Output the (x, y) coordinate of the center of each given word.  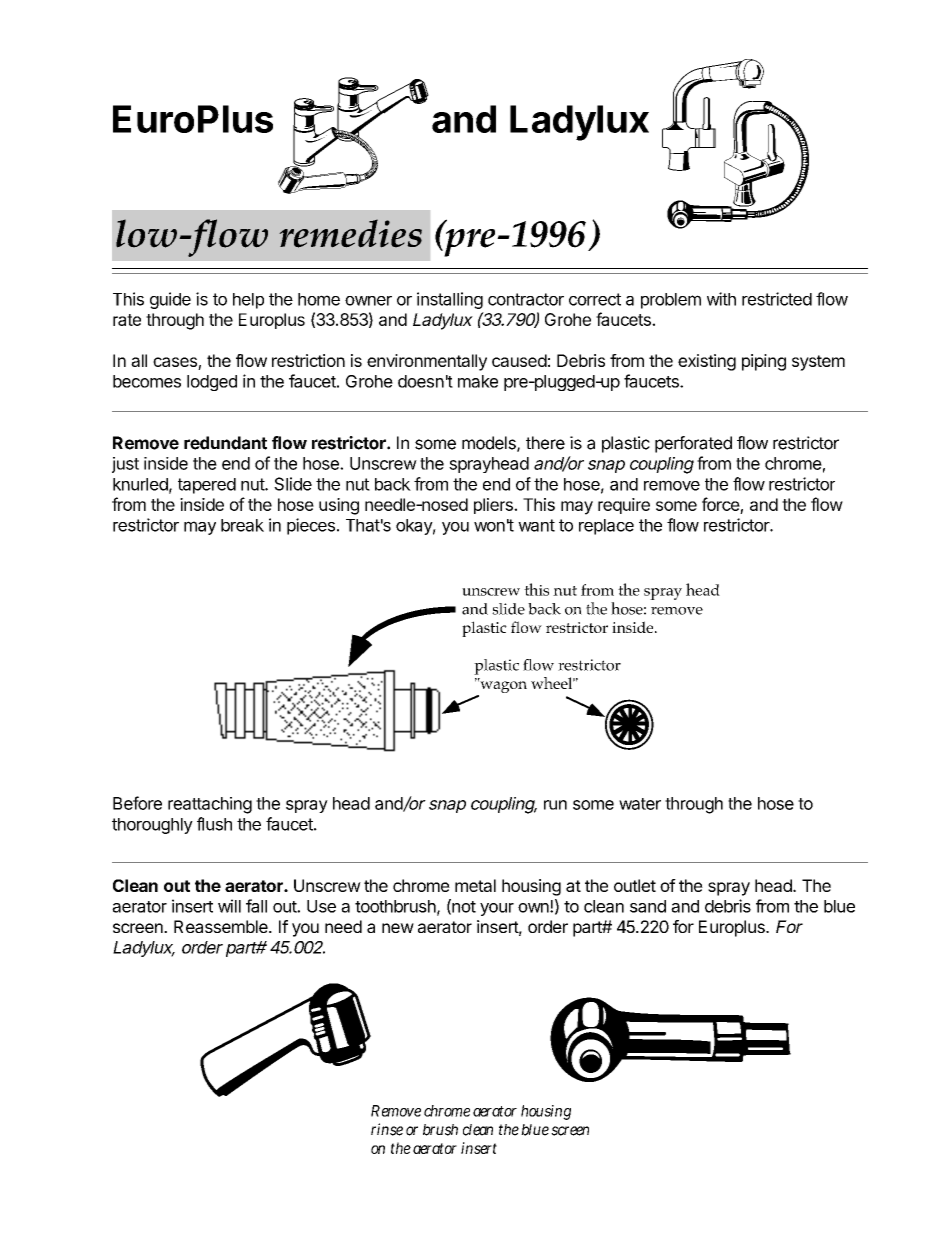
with (721, 299)
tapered (207, 486)
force (721, 504)
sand (648, 906)
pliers (494, 506)
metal (475, 885)
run (555, 805)
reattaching (210, 805)
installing (450, 300)
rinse (387, 1129)
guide (170, 300)
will (229, 906)
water (640, 804)
